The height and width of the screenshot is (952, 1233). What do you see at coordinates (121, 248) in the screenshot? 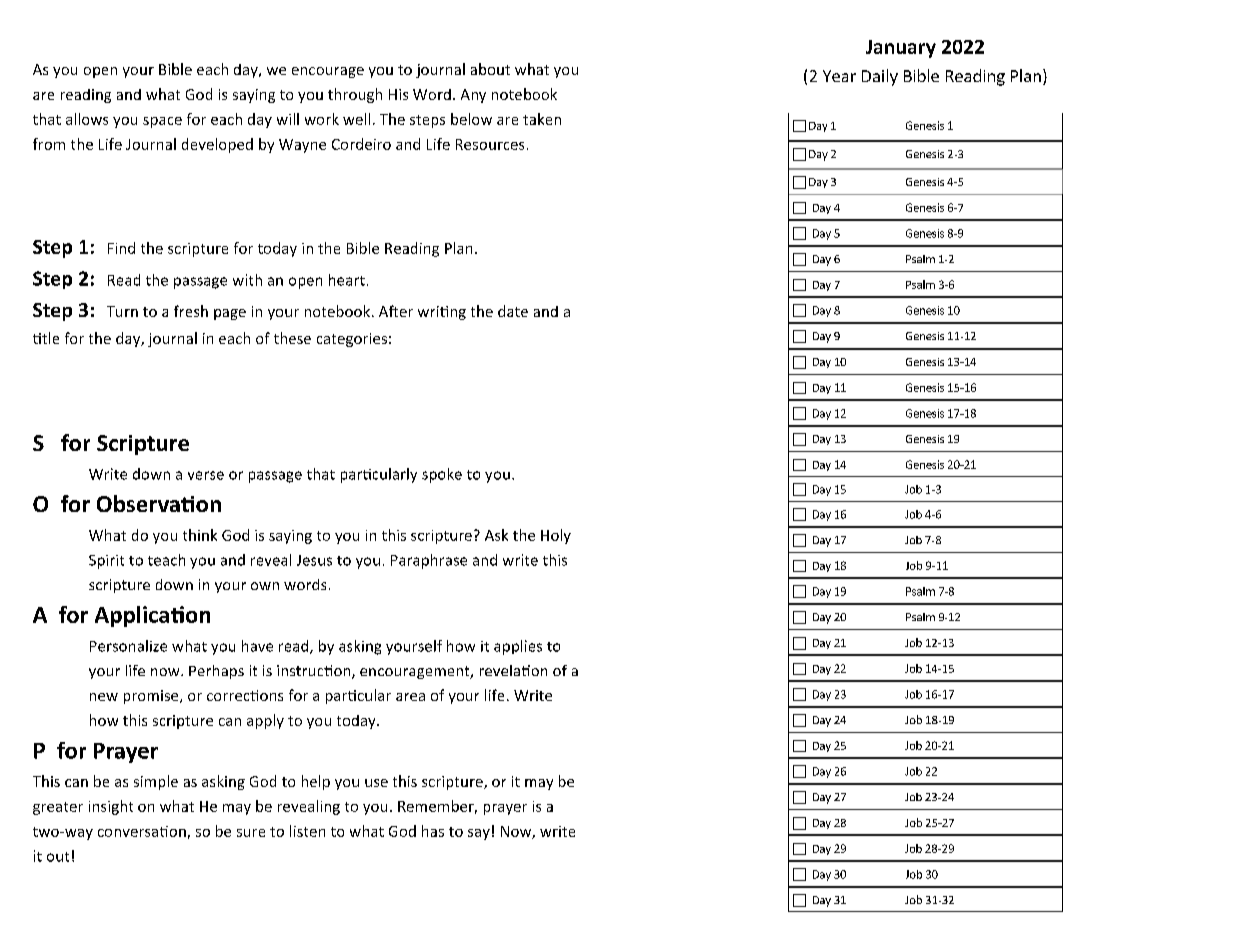
I see `Find` at bounding box center [121, 248].
